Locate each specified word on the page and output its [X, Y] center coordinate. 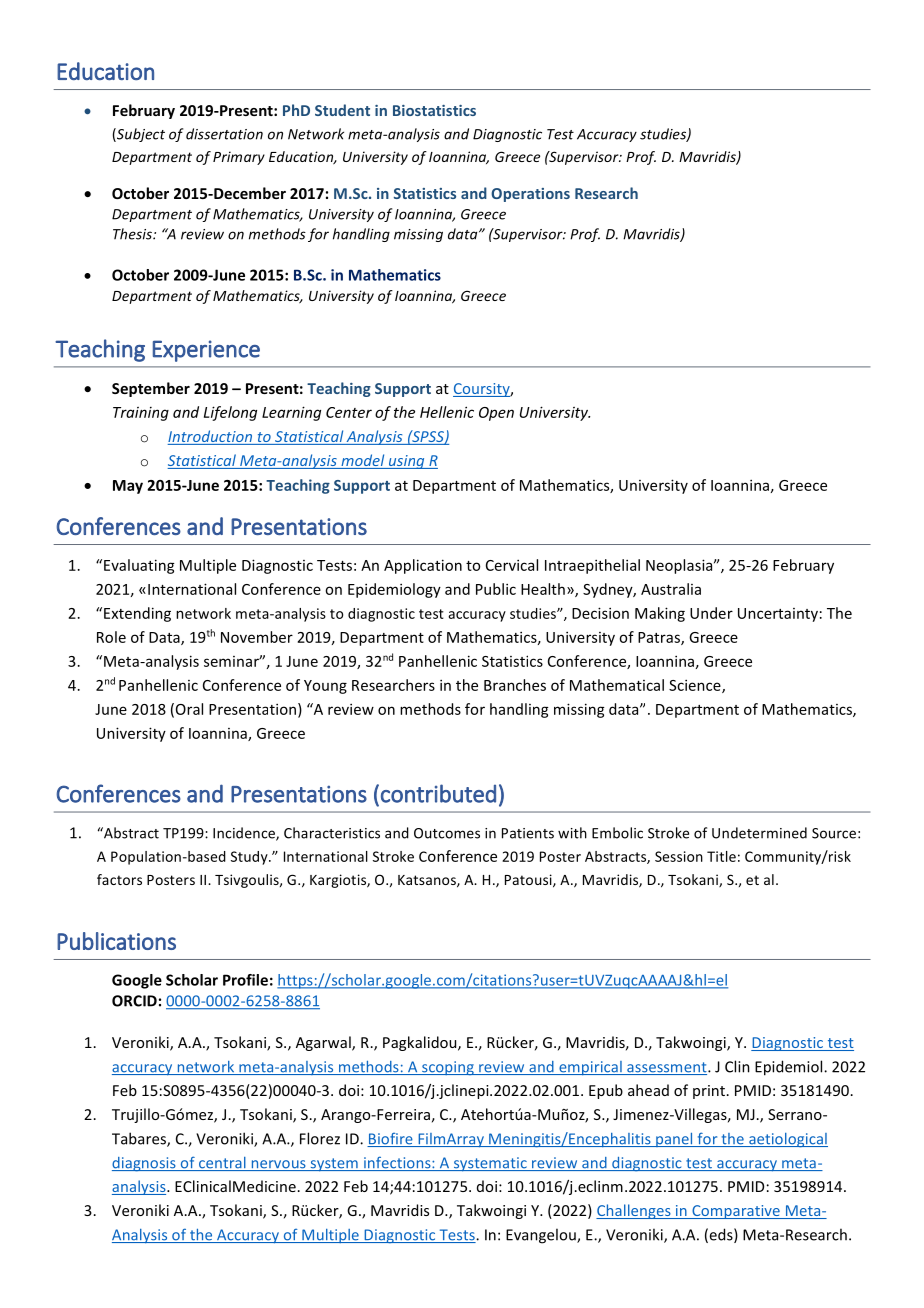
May [128, 487]
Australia [671, 589]
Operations [530, 195]
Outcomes [447, 833]
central [222, 1164]
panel [674, 1140]
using [406, 462]
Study [250, 858]
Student [342, 110]
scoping [448, 1068]
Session [679, 856]
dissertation [224, 134]
